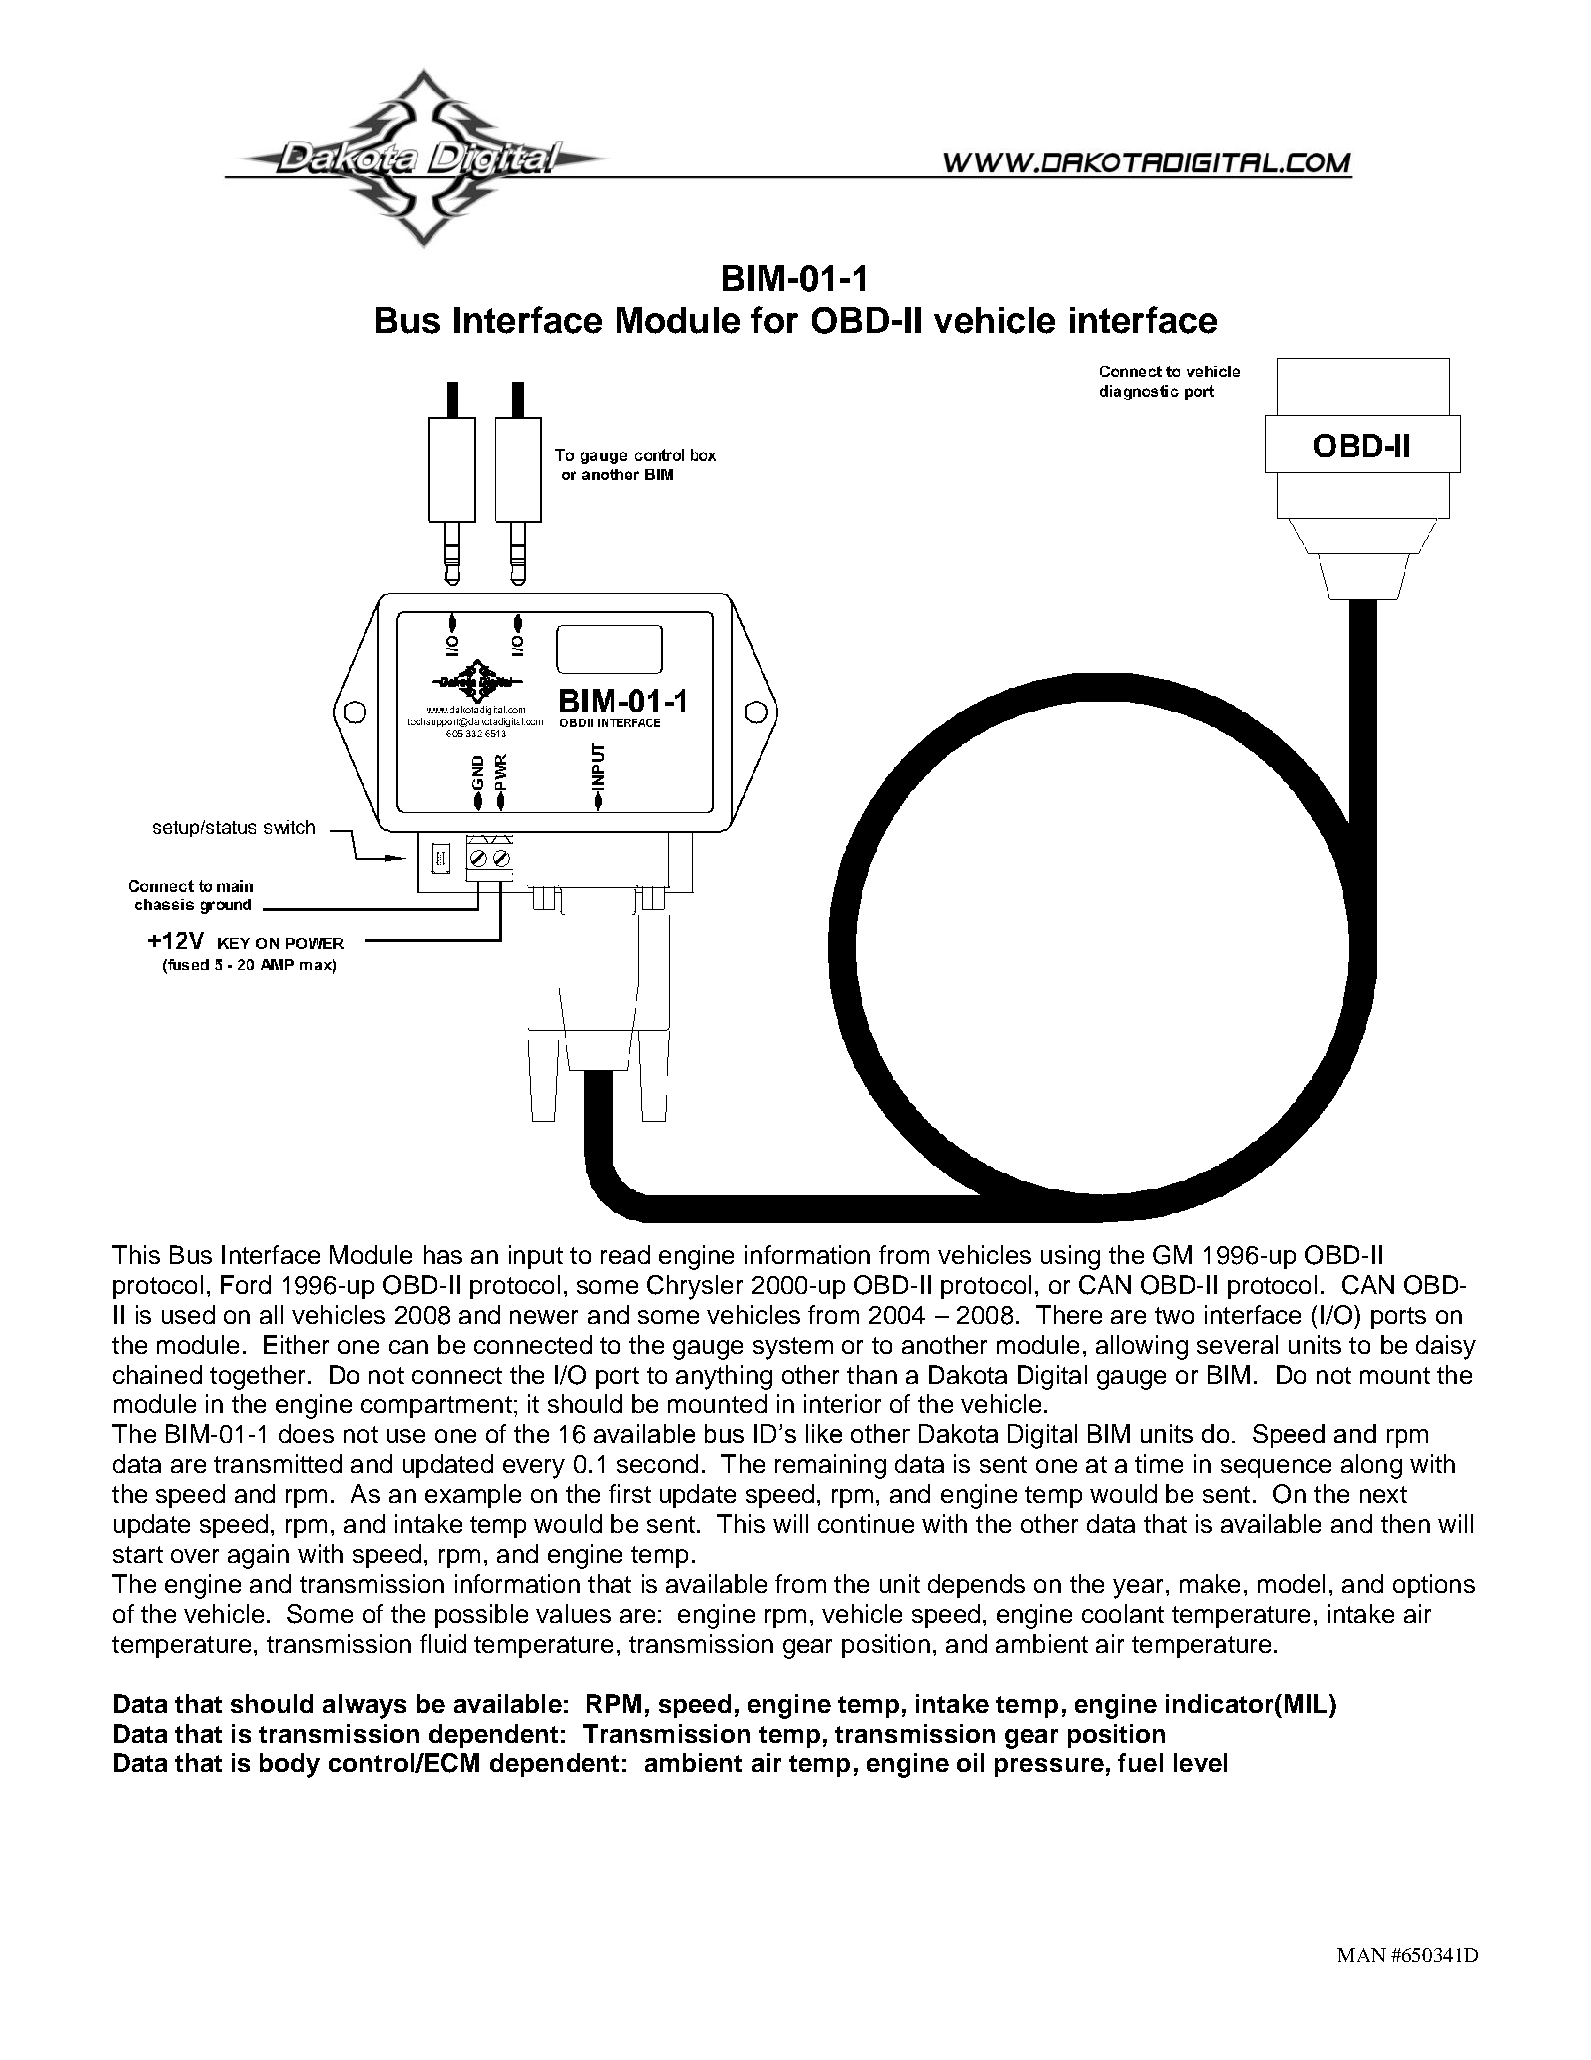 The height and width of the page is (2060, 1591). I want to click on then, so click(1405, 1523).
